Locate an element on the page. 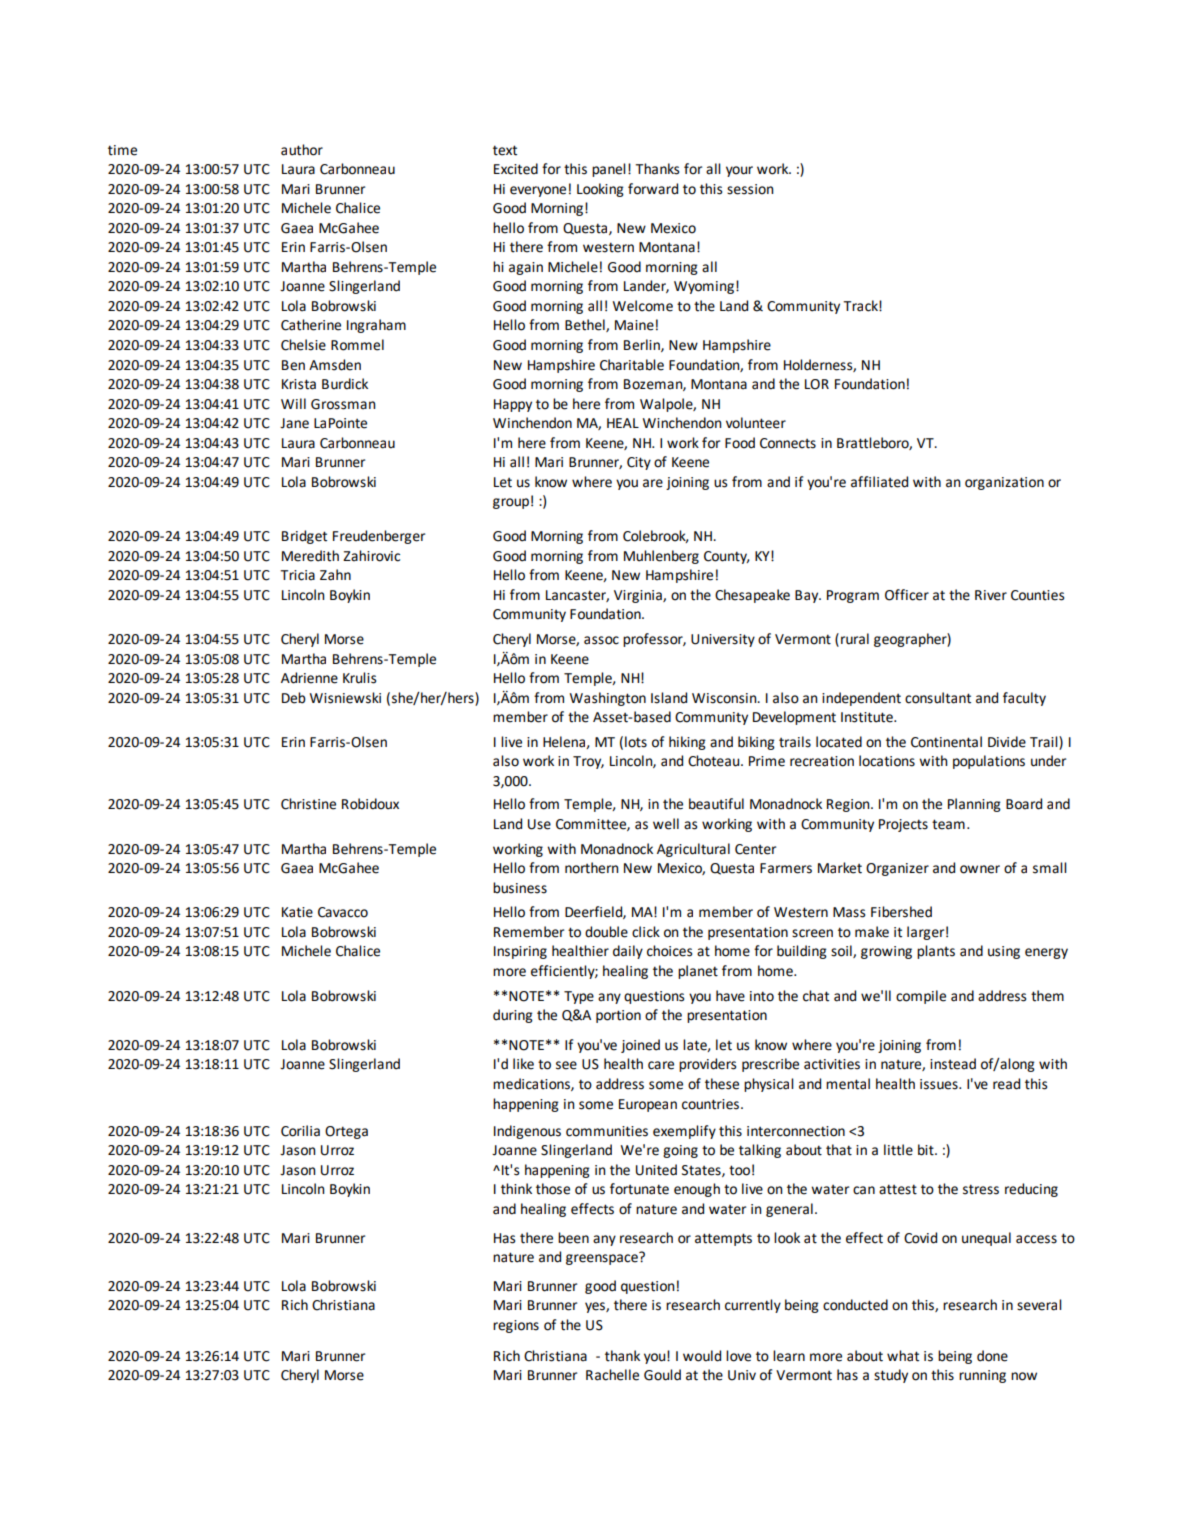  northern is located at coordinates (592, 868).
